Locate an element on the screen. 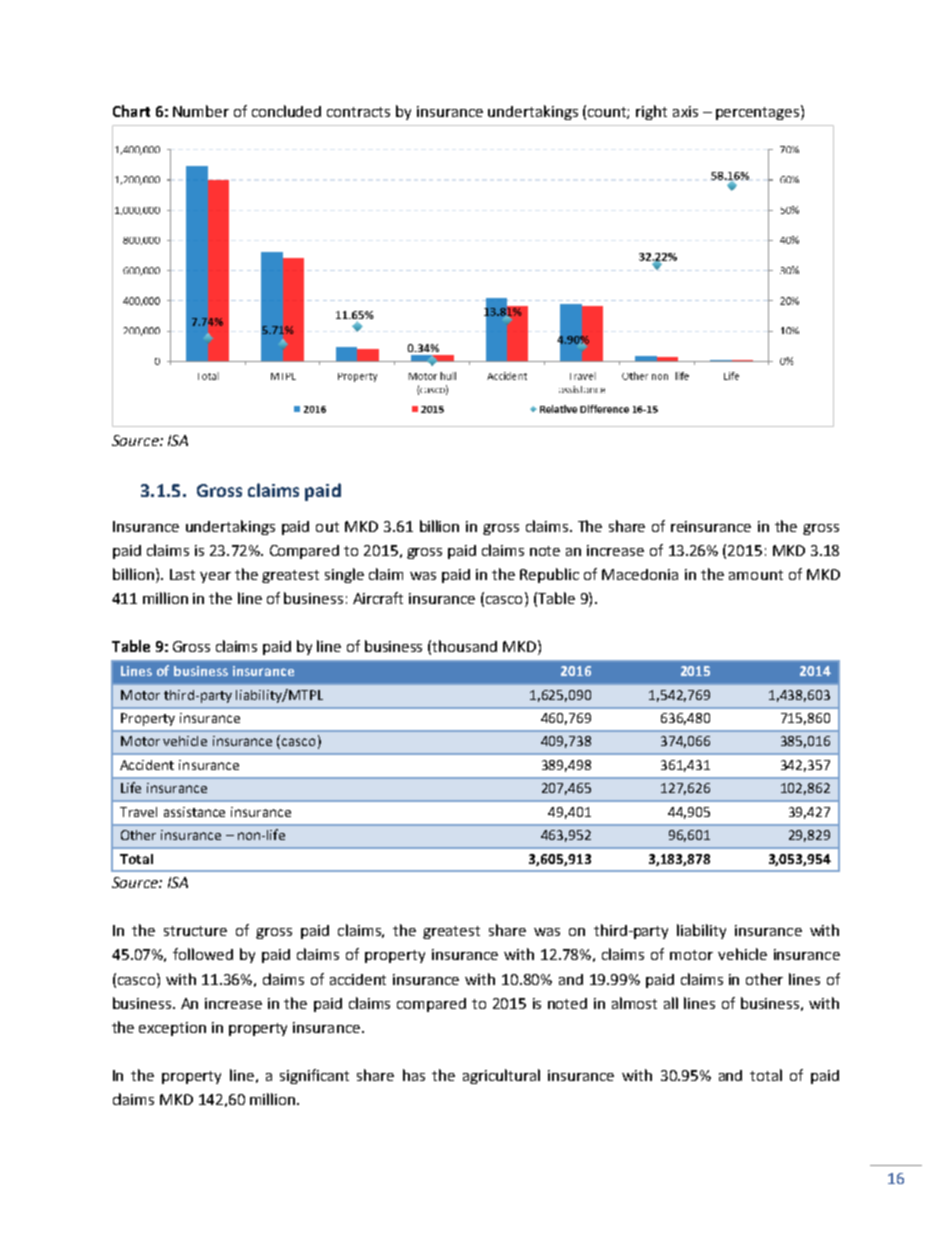 The image size is (952, 1233). thousand is located at coordinates (464, 646).
